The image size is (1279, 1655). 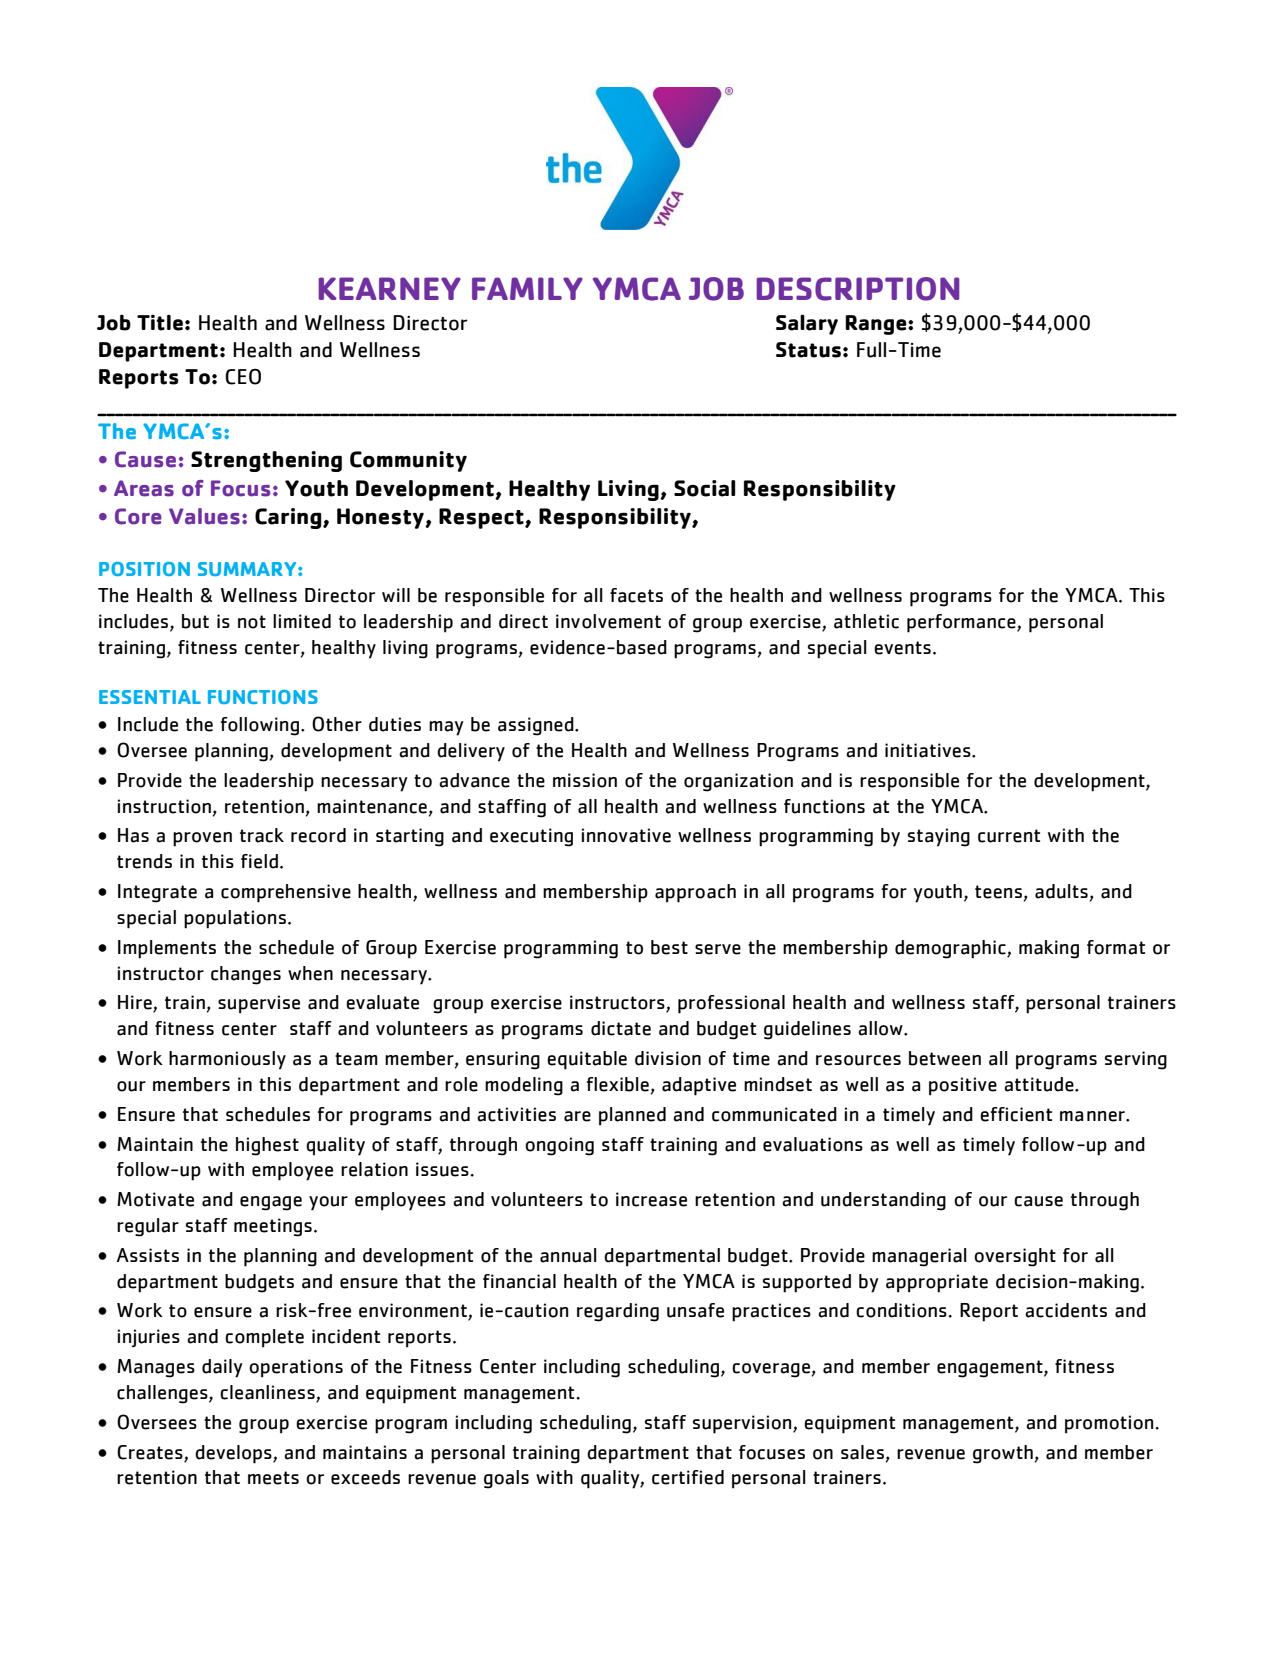 I want to click on initiatives, so click(x=929, y=750).
